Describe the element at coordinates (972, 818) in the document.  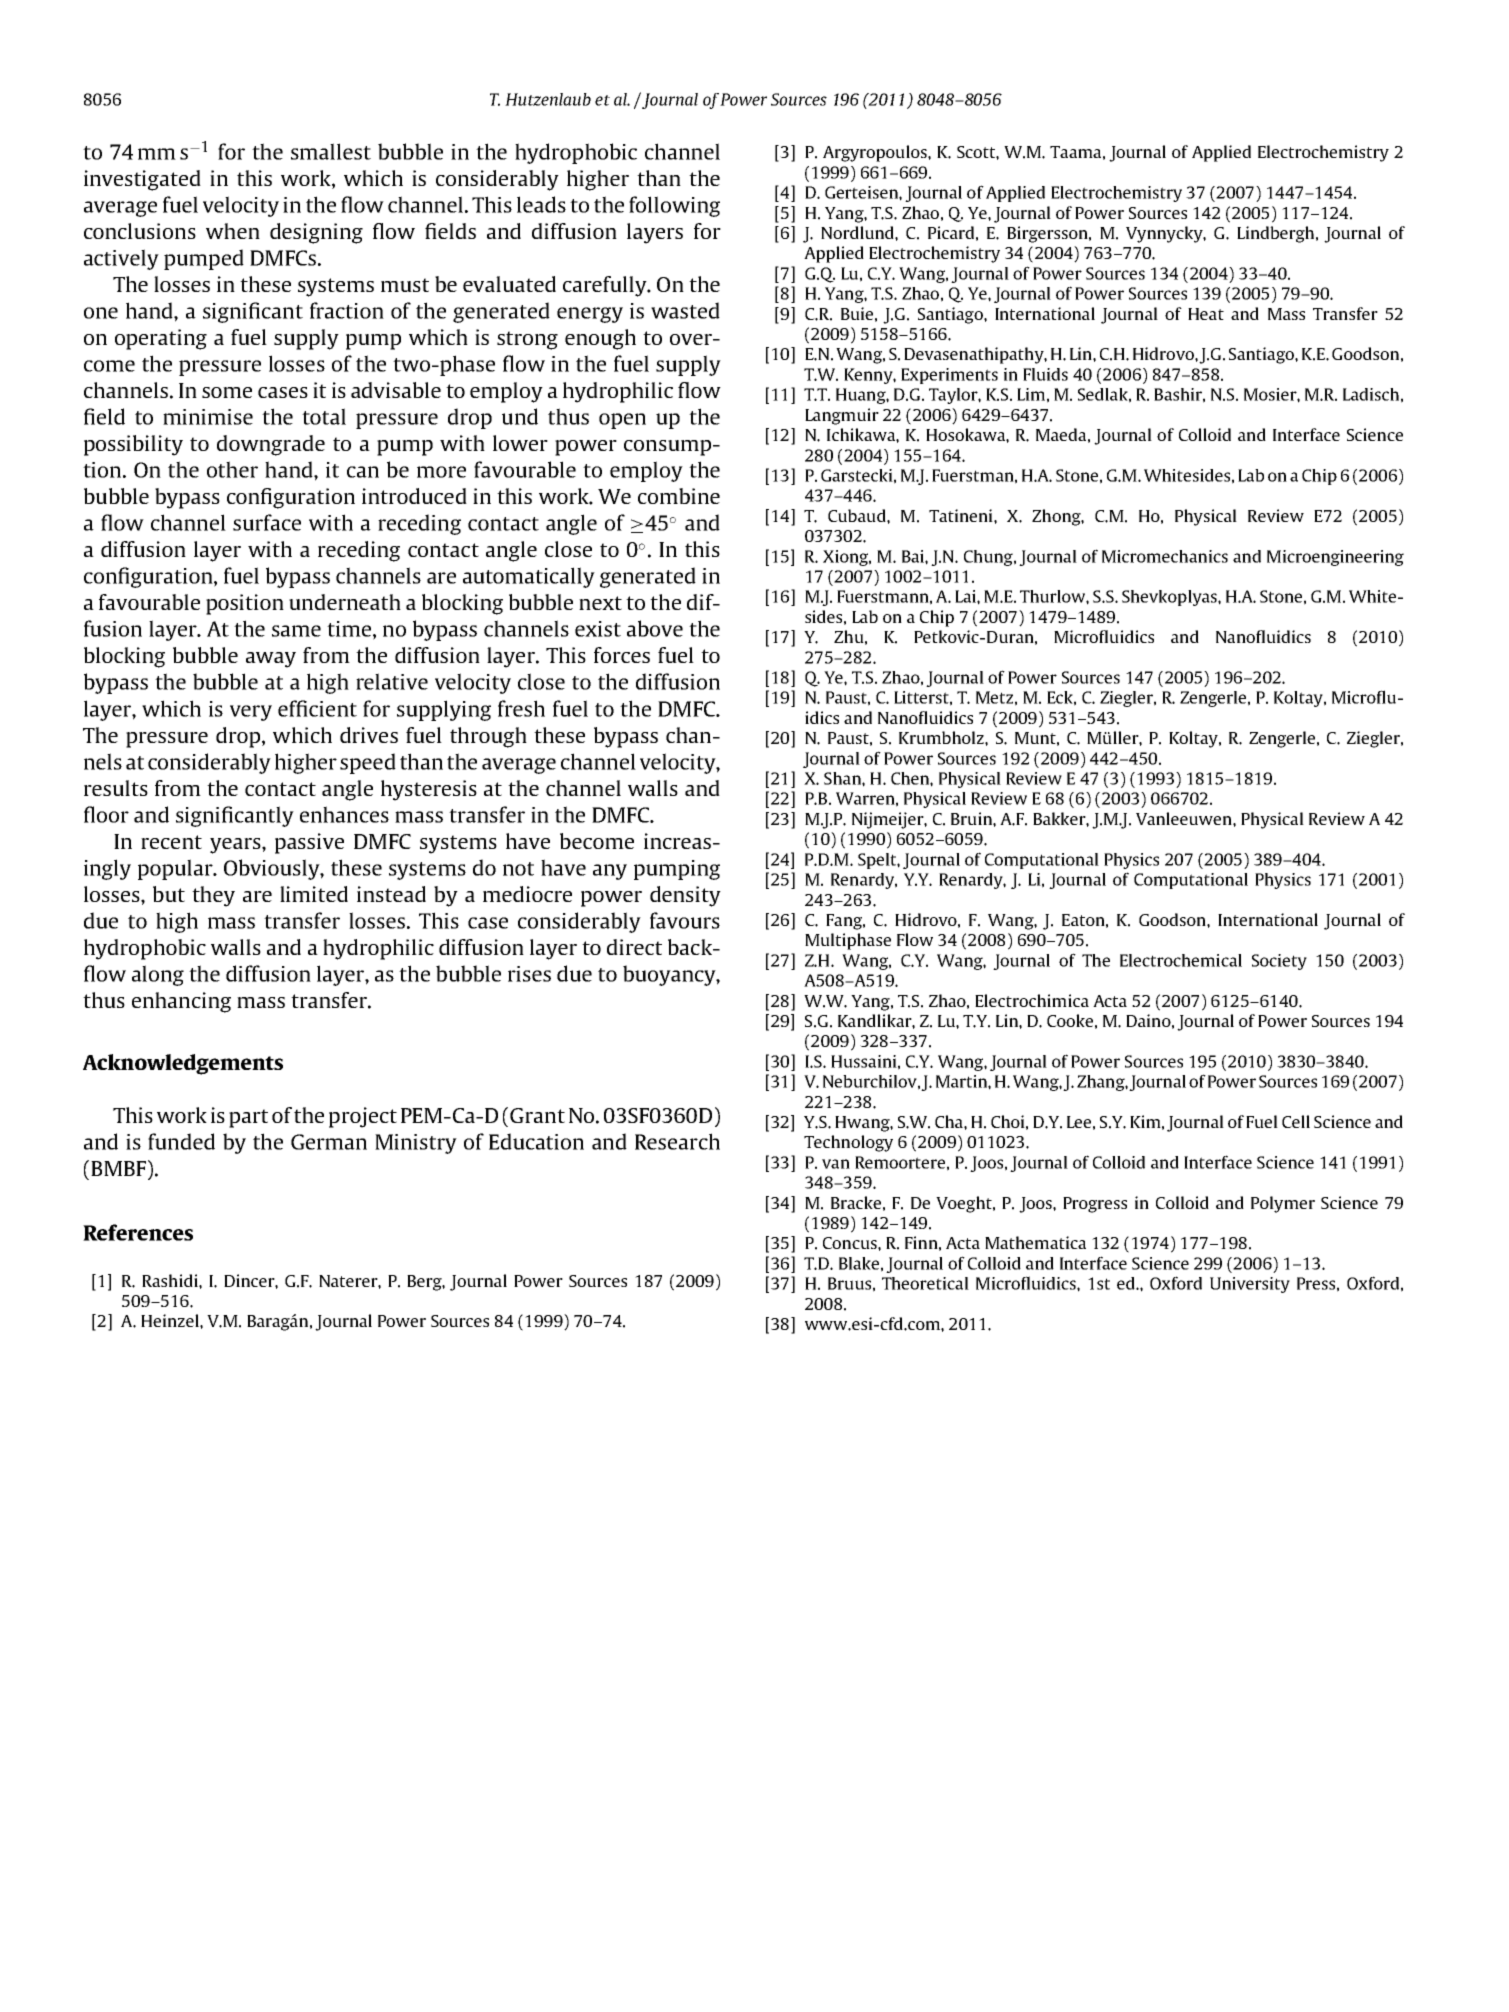
I see `Bruin` at that location.
